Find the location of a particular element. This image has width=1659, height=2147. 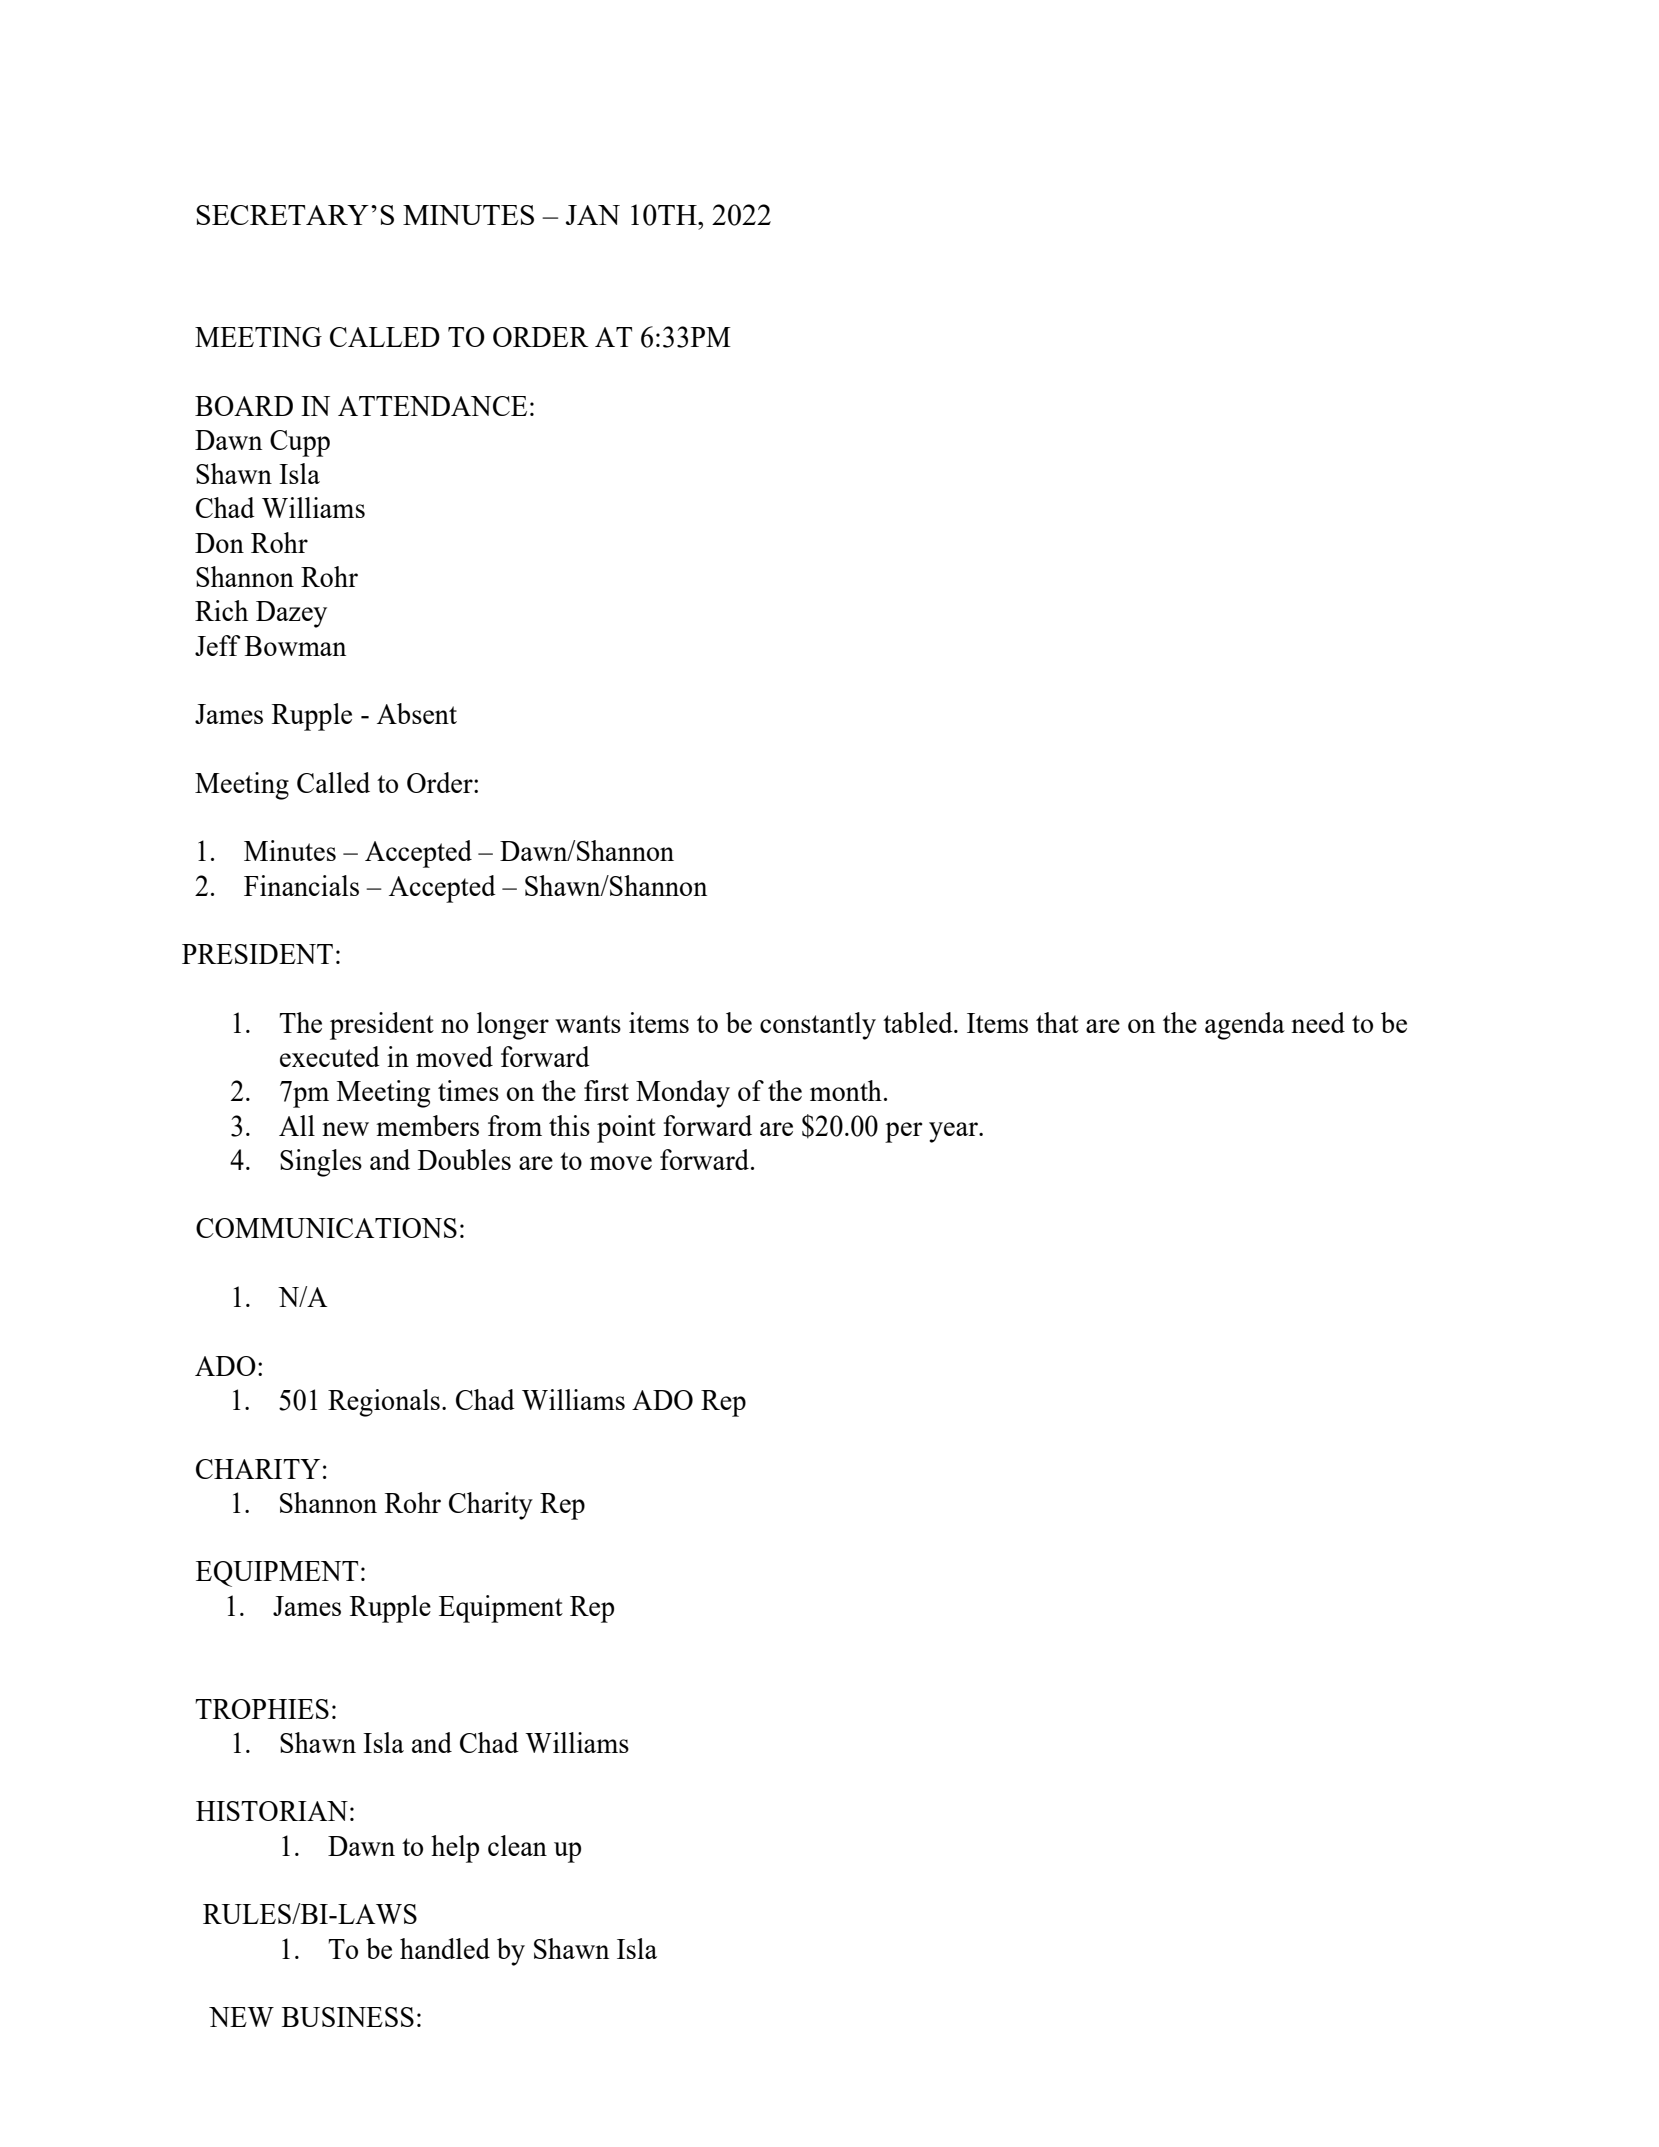

Financials is located at coordinates (301, 885).
